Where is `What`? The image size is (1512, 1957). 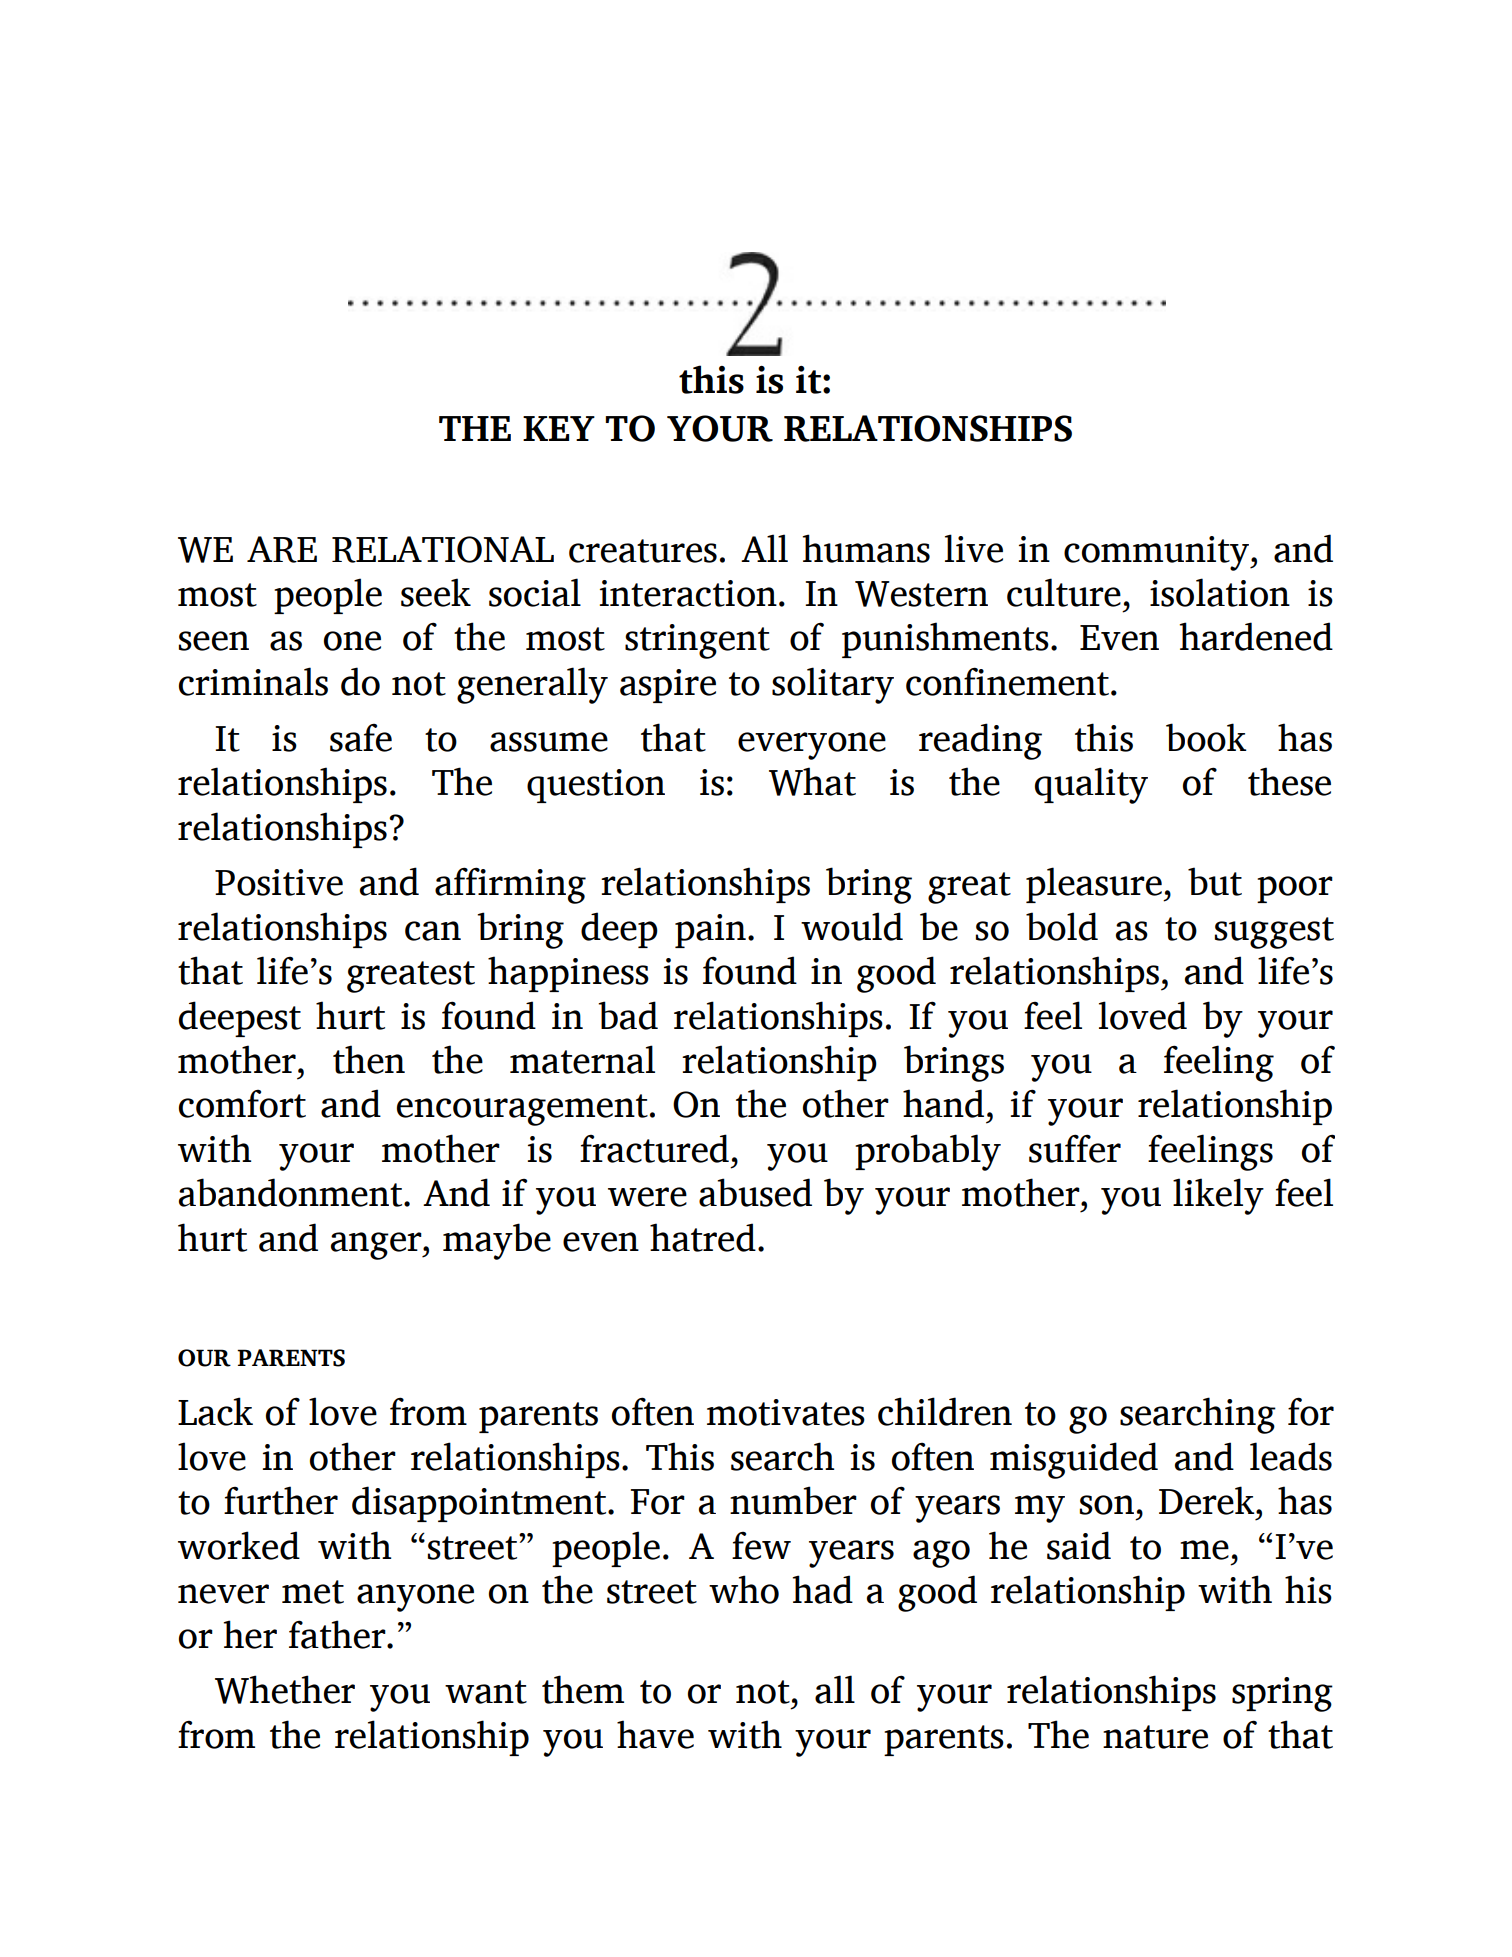
What is located at coordinates (812, 781).
